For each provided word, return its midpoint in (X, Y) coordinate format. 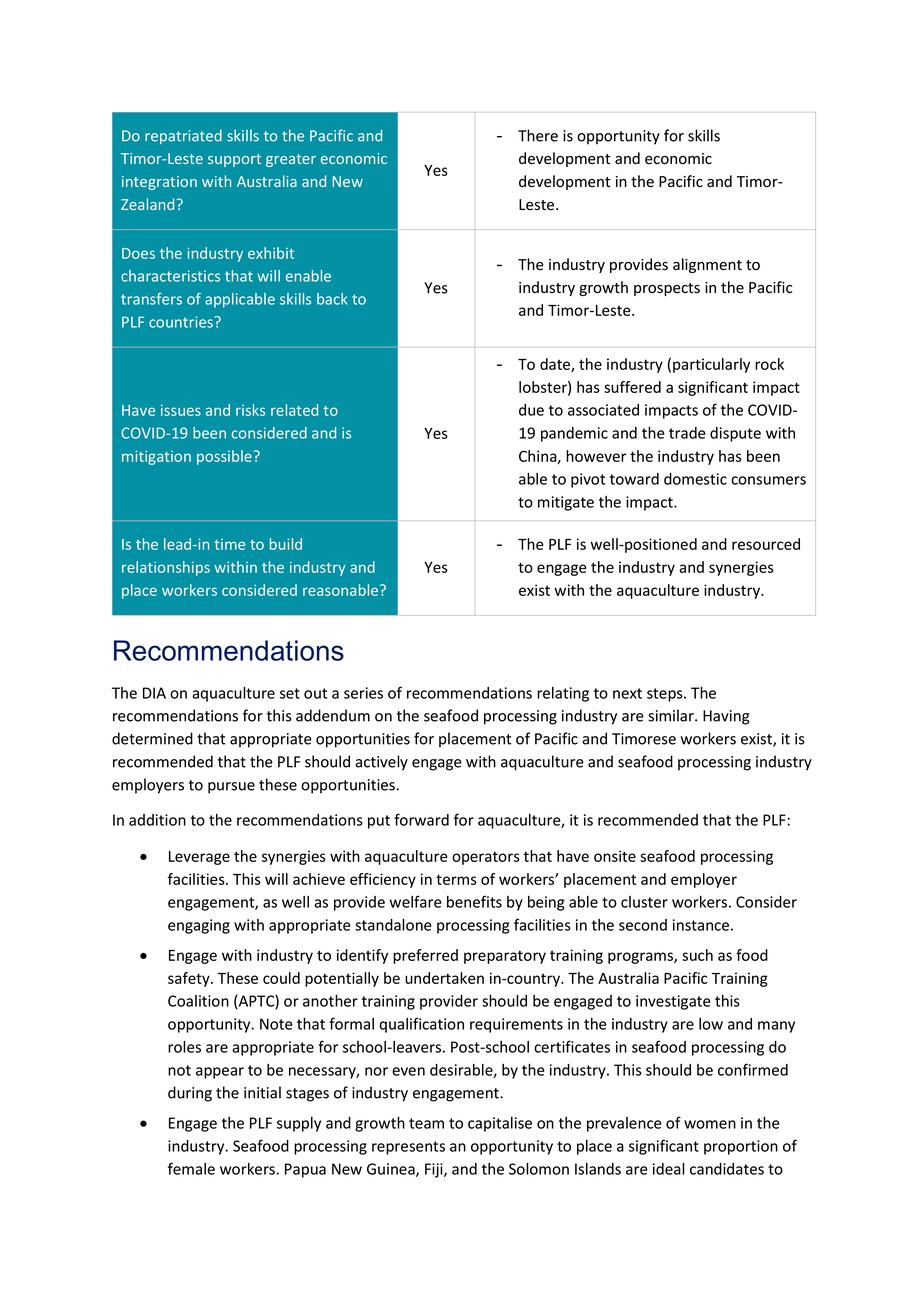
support (234, 160)
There (538, 135)
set (290, 693)
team (426, 1123)
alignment (707, 265)
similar (672, 715)
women (710, 1124)
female (191, 1168)
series (363, 693)
